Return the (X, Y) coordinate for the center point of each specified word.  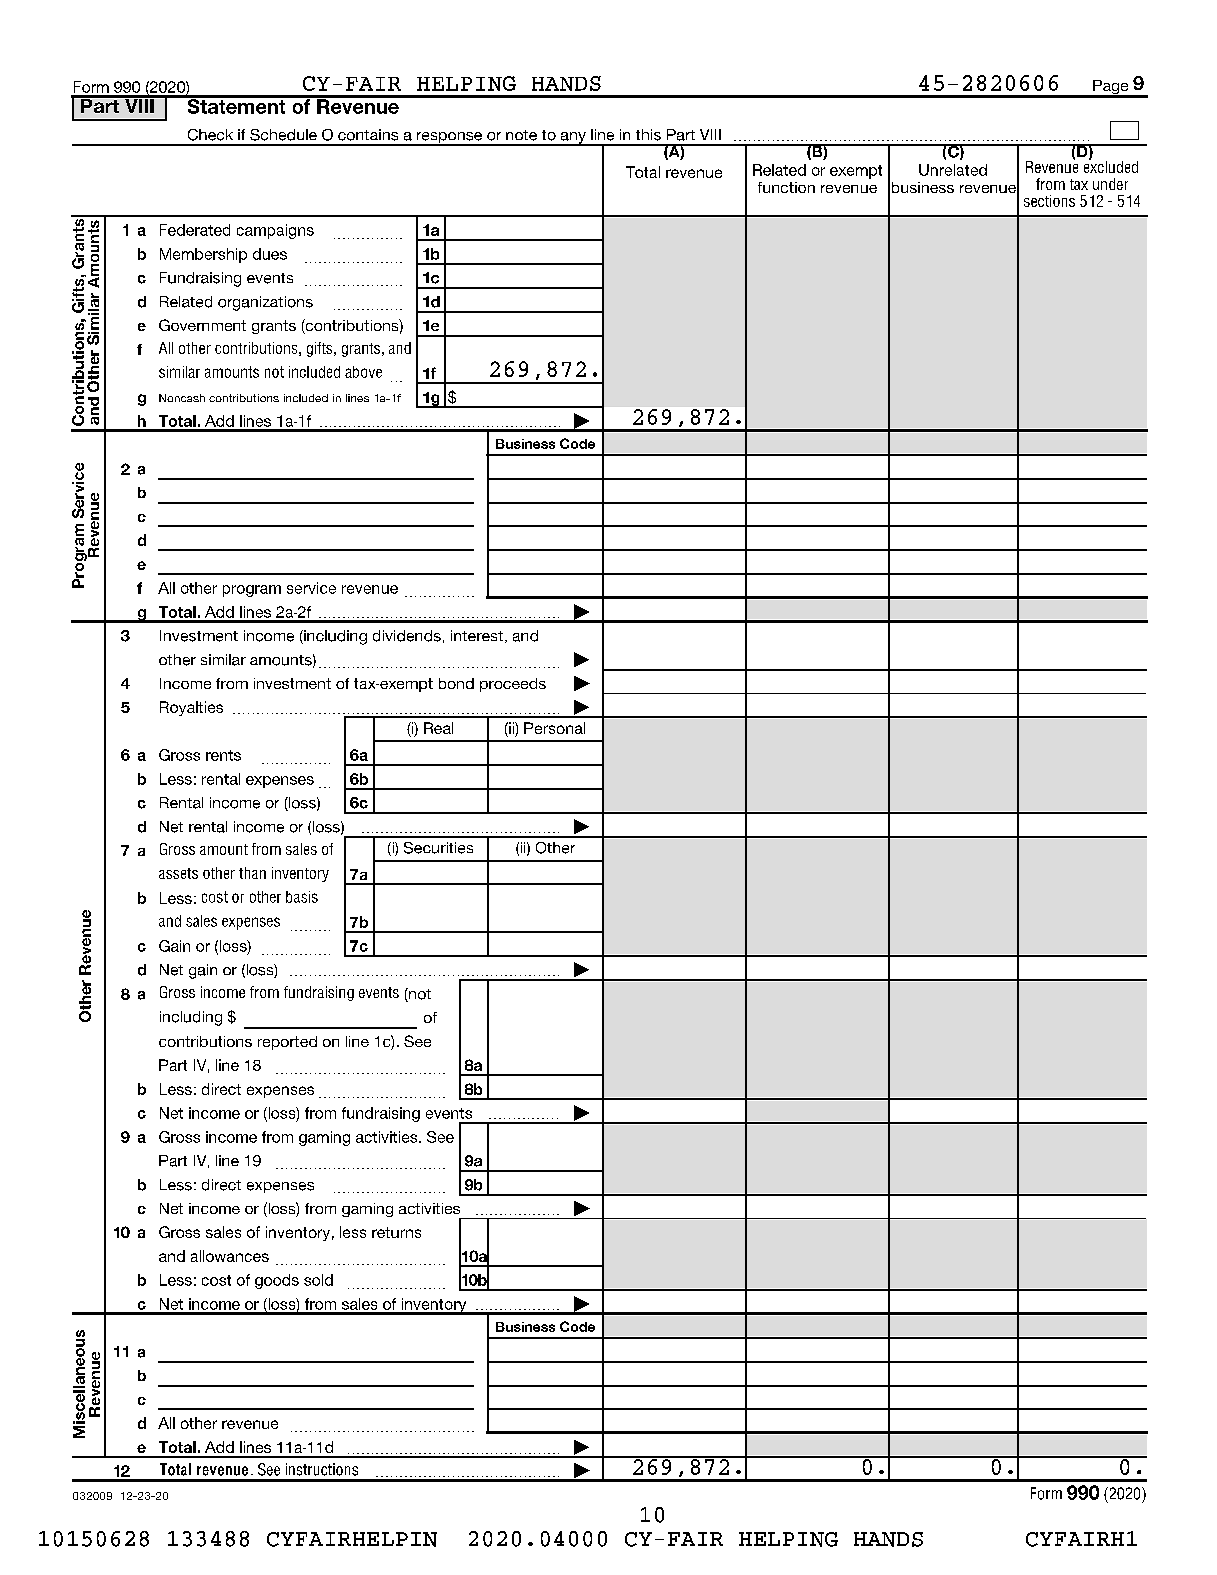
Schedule (283, 135)
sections (1049, 201)
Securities (438, 848)
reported (287, 1043)
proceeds (513, 685)
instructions (322, 1469)
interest (477, 635)
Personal (554, 728)
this (648, 135)
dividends (407, 636)
